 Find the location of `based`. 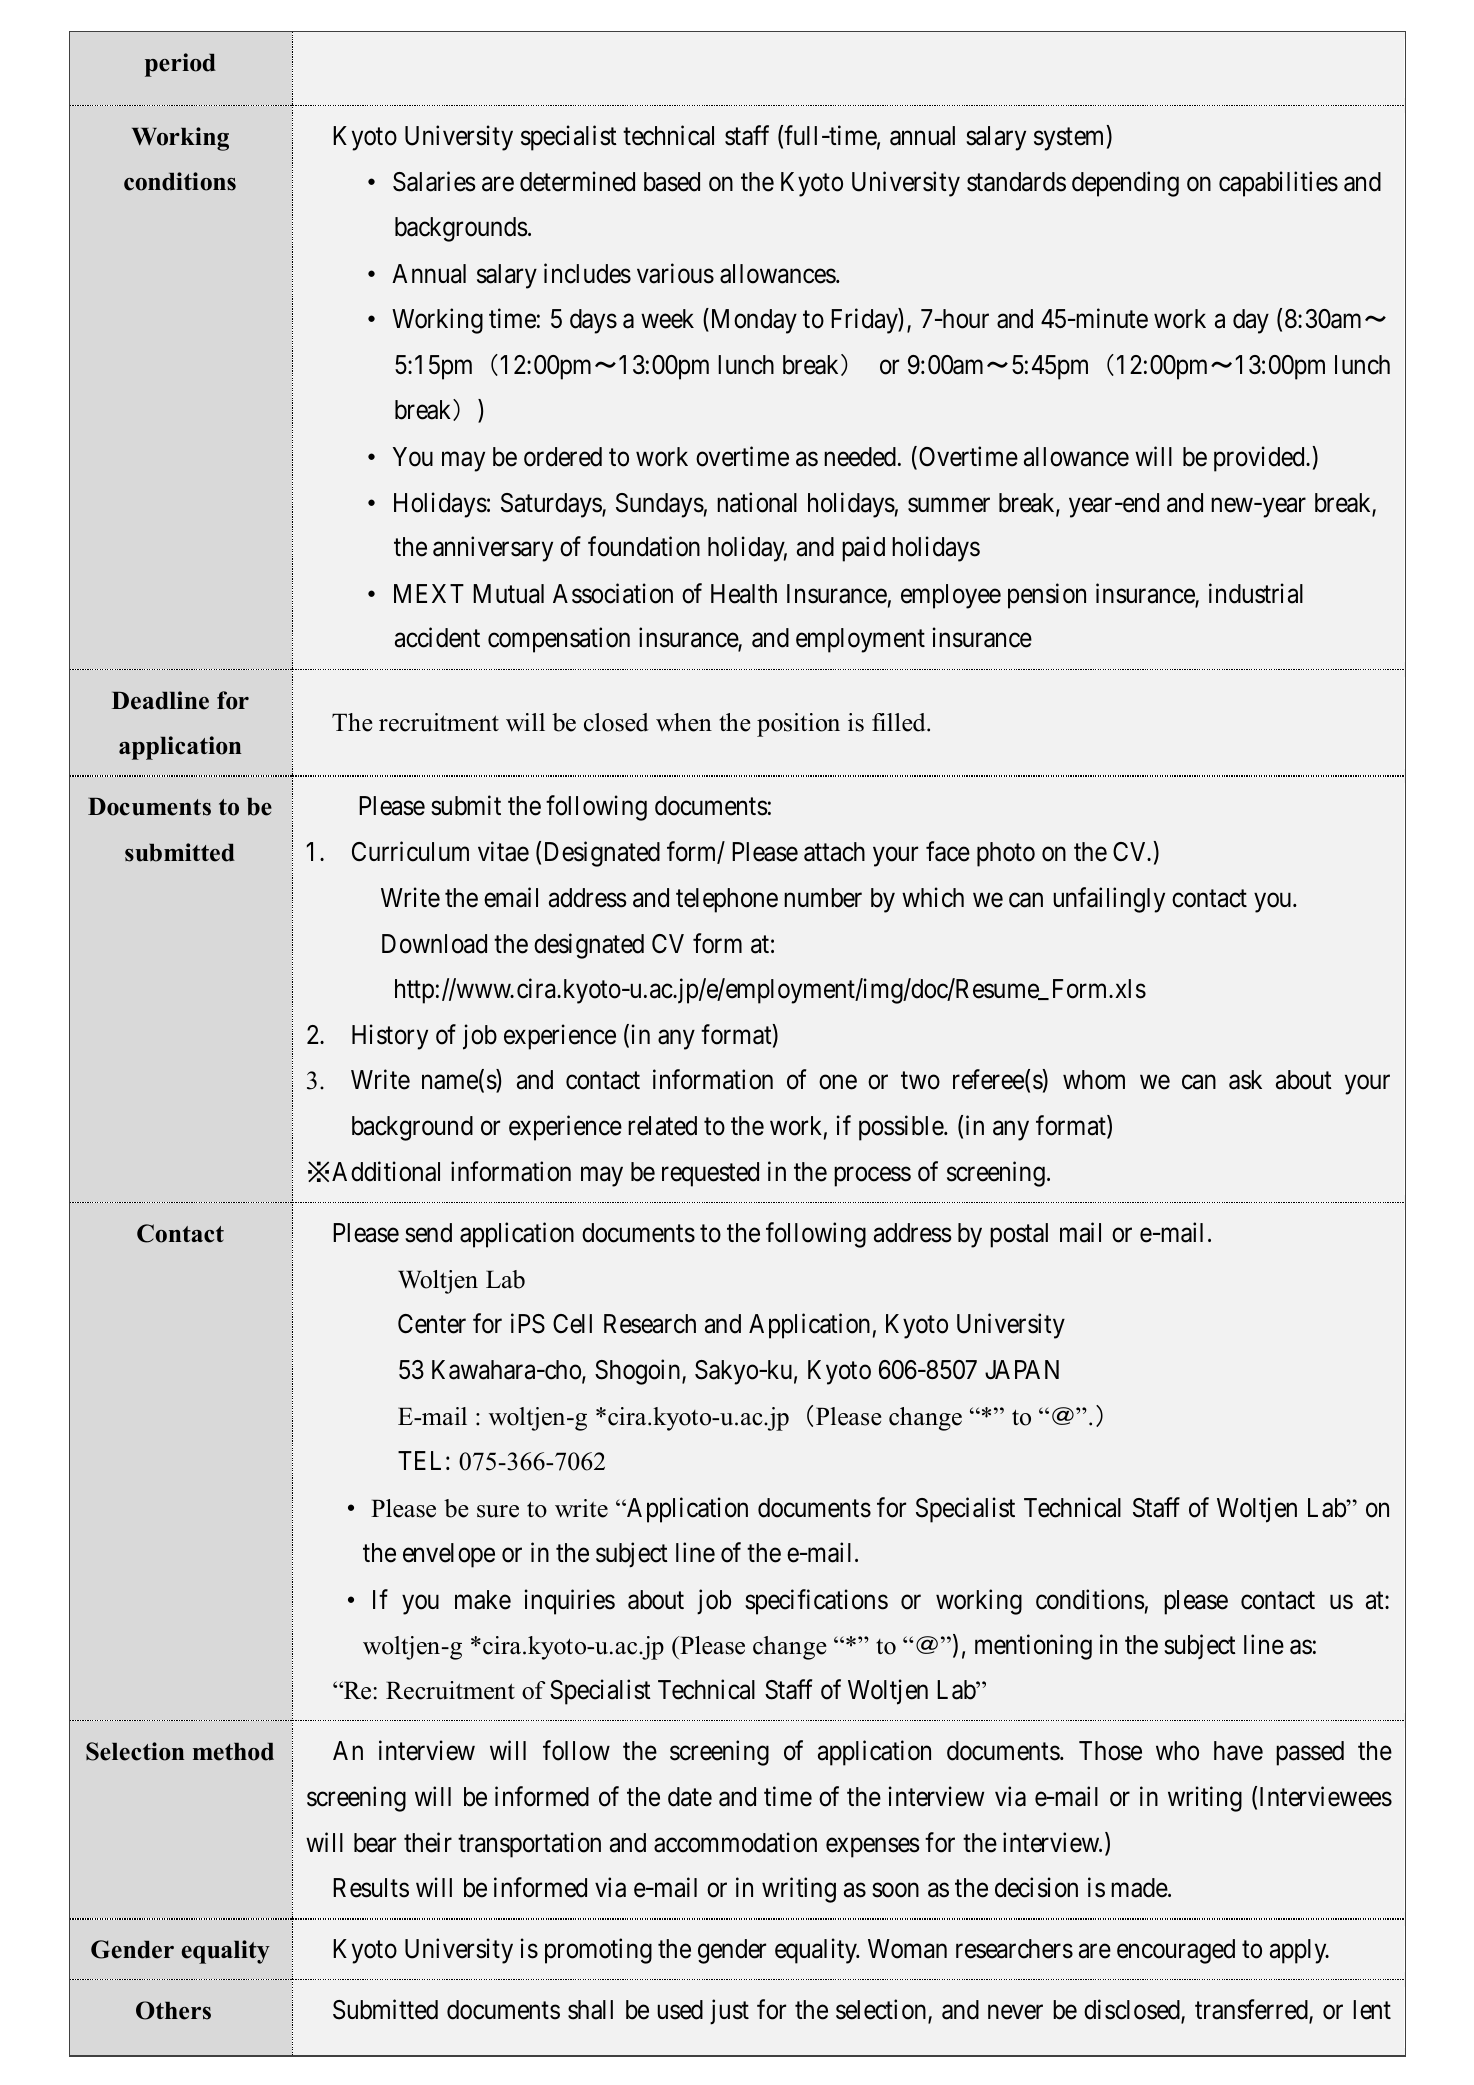

based is located at coordinates (672, 182).
